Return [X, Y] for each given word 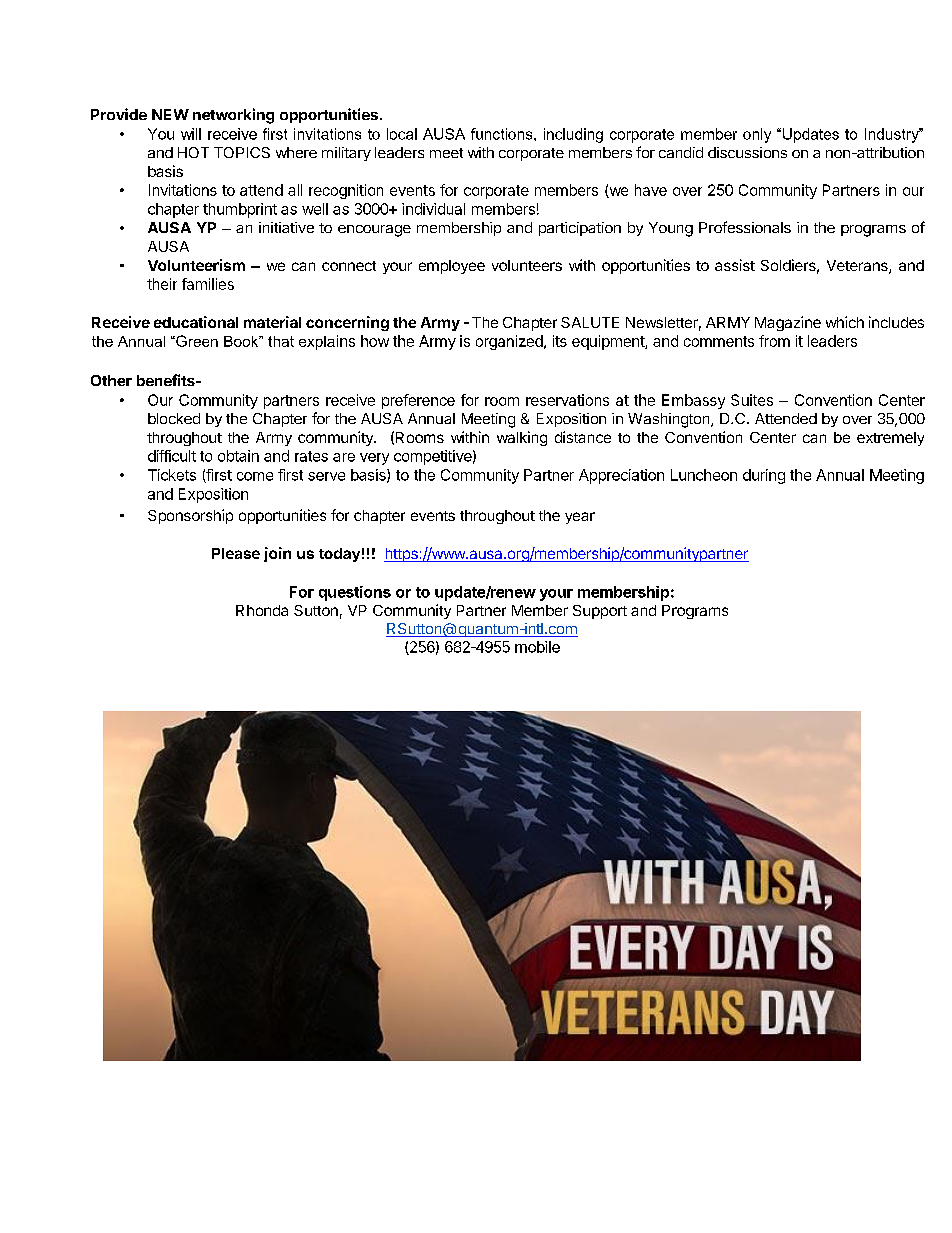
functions [503, 134]
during [764, 476]
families [208, 284]
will [191, 134]
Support [600, 612]
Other [111, 380]
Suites [752, 400]
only [757, 135]
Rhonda [262, 610]
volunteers [527, 265]
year [580, 518]
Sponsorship [190, 516]
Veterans [858, 267]
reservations [567, 400]
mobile [537, 647]
